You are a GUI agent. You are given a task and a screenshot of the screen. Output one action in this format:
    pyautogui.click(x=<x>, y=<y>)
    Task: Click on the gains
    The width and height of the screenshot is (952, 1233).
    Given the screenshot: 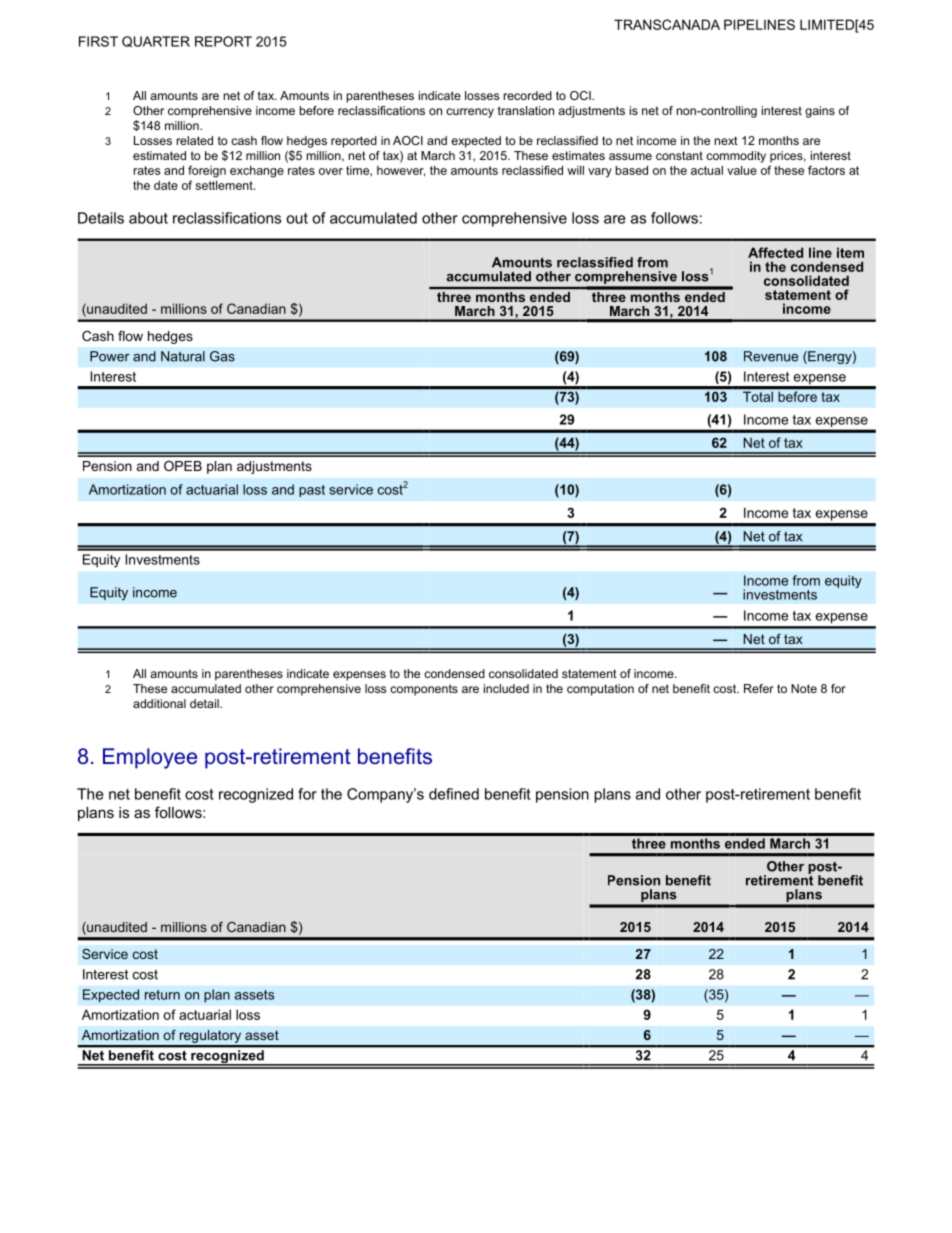 What is the action you would take?
    pyautogui.click(x=820, y=112)
